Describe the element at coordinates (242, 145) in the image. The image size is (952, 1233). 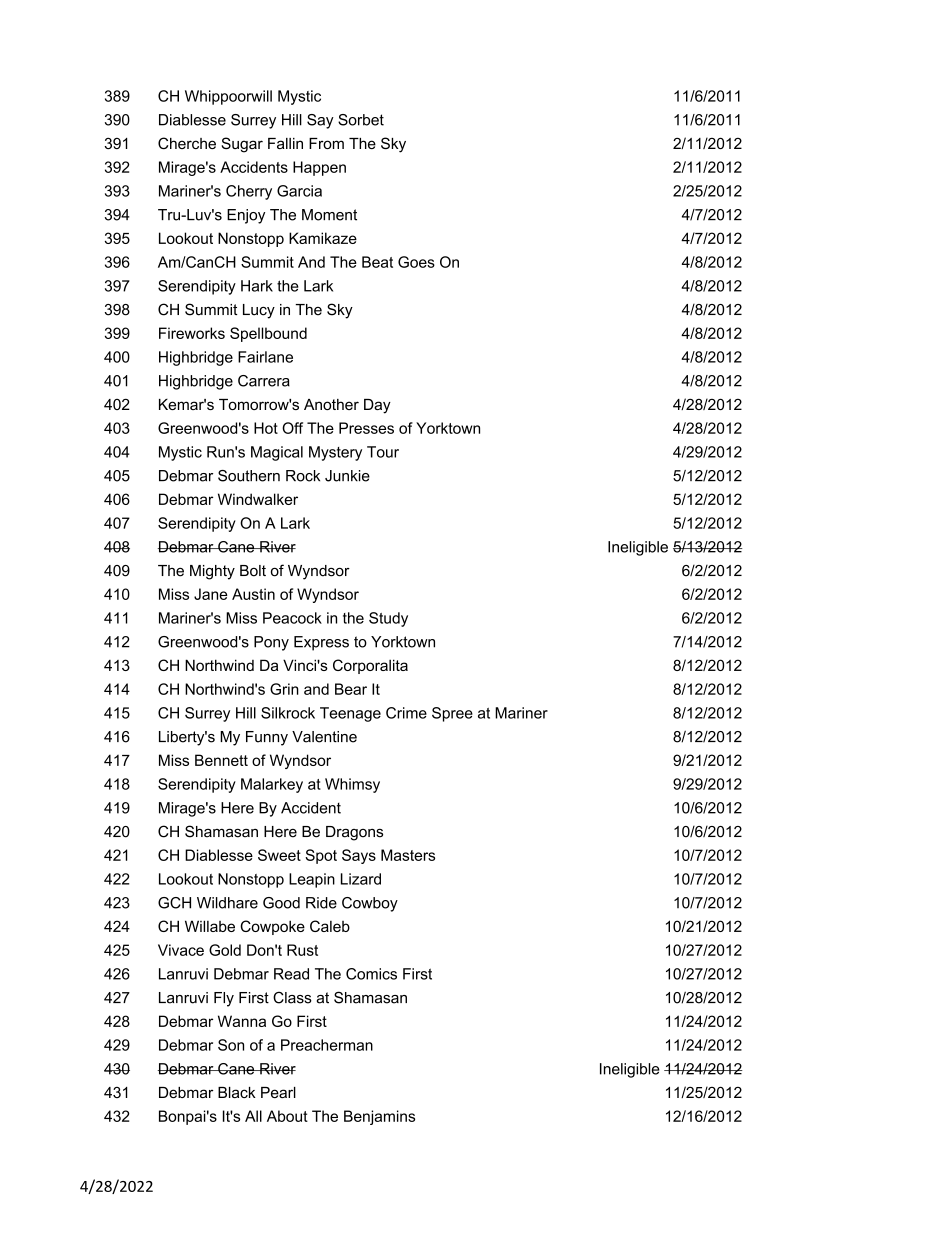
I see `Sugar` at that location.
